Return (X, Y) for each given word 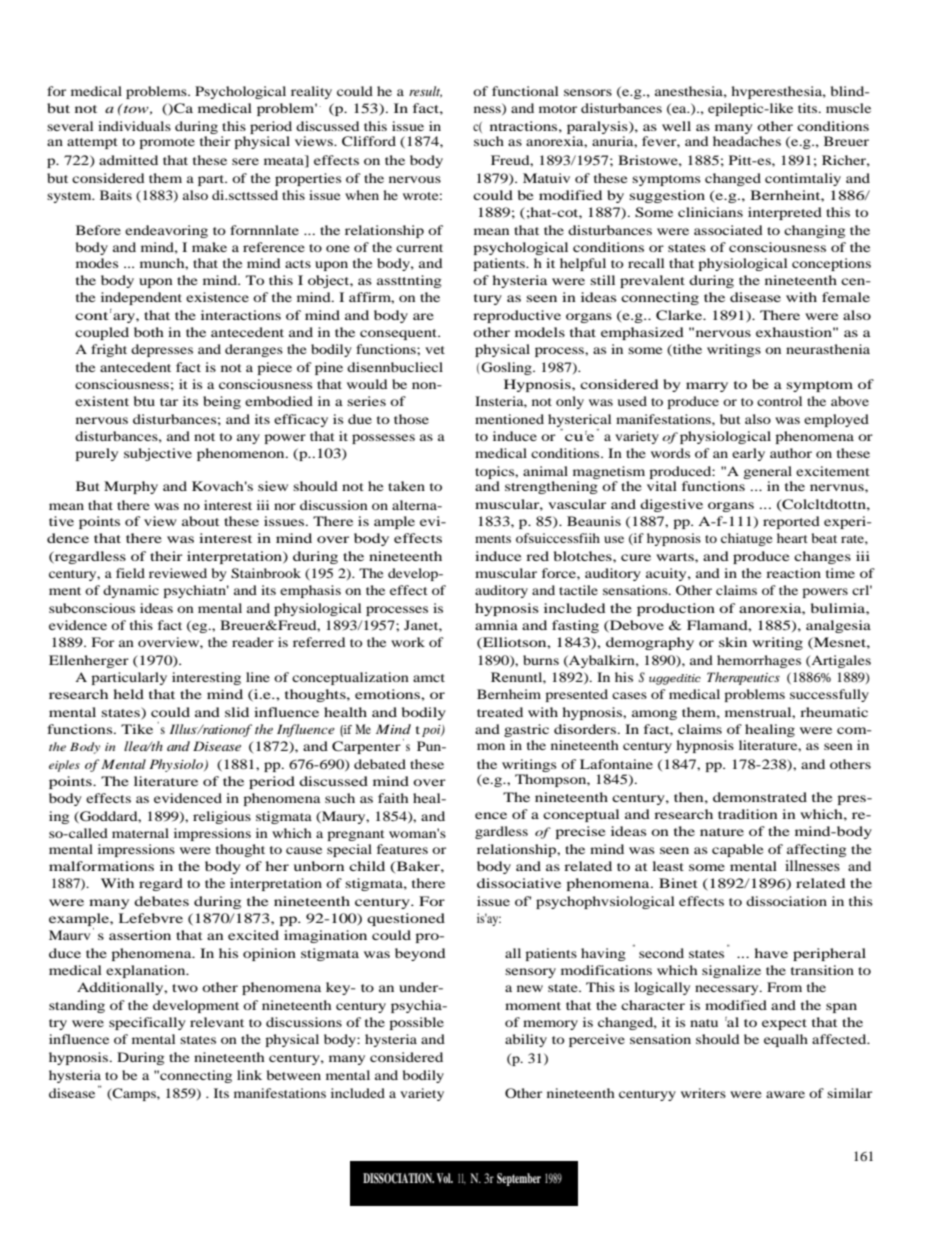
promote (167, 143)
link (249, 1075)
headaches (747, 141)
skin (733, 642)
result (425, 92)
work (408, 642)
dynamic (131, 591)
